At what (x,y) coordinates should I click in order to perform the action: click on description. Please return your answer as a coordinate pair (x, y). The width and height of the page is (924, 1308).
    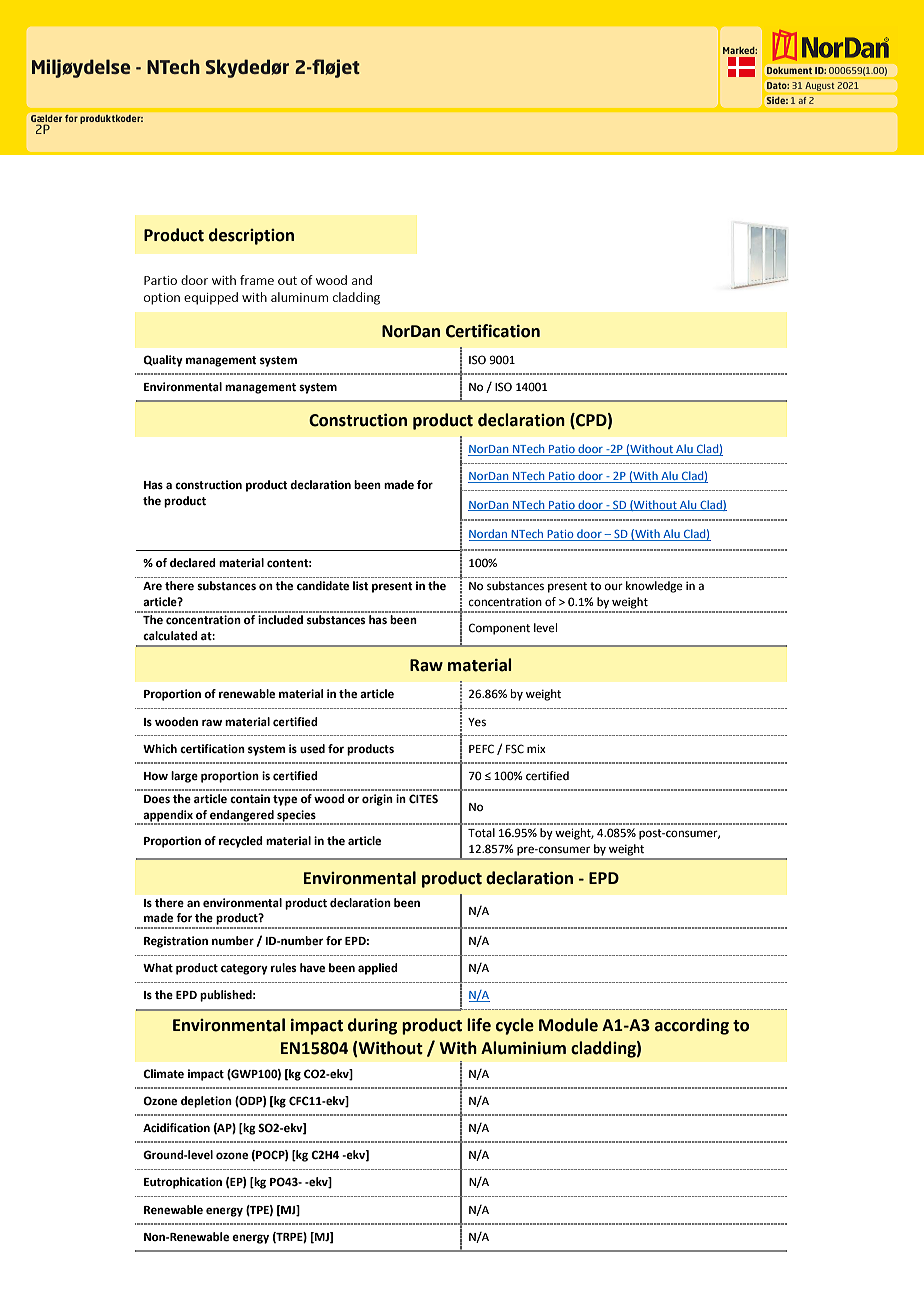
    Looking at the image, I should click on (251, 236).
